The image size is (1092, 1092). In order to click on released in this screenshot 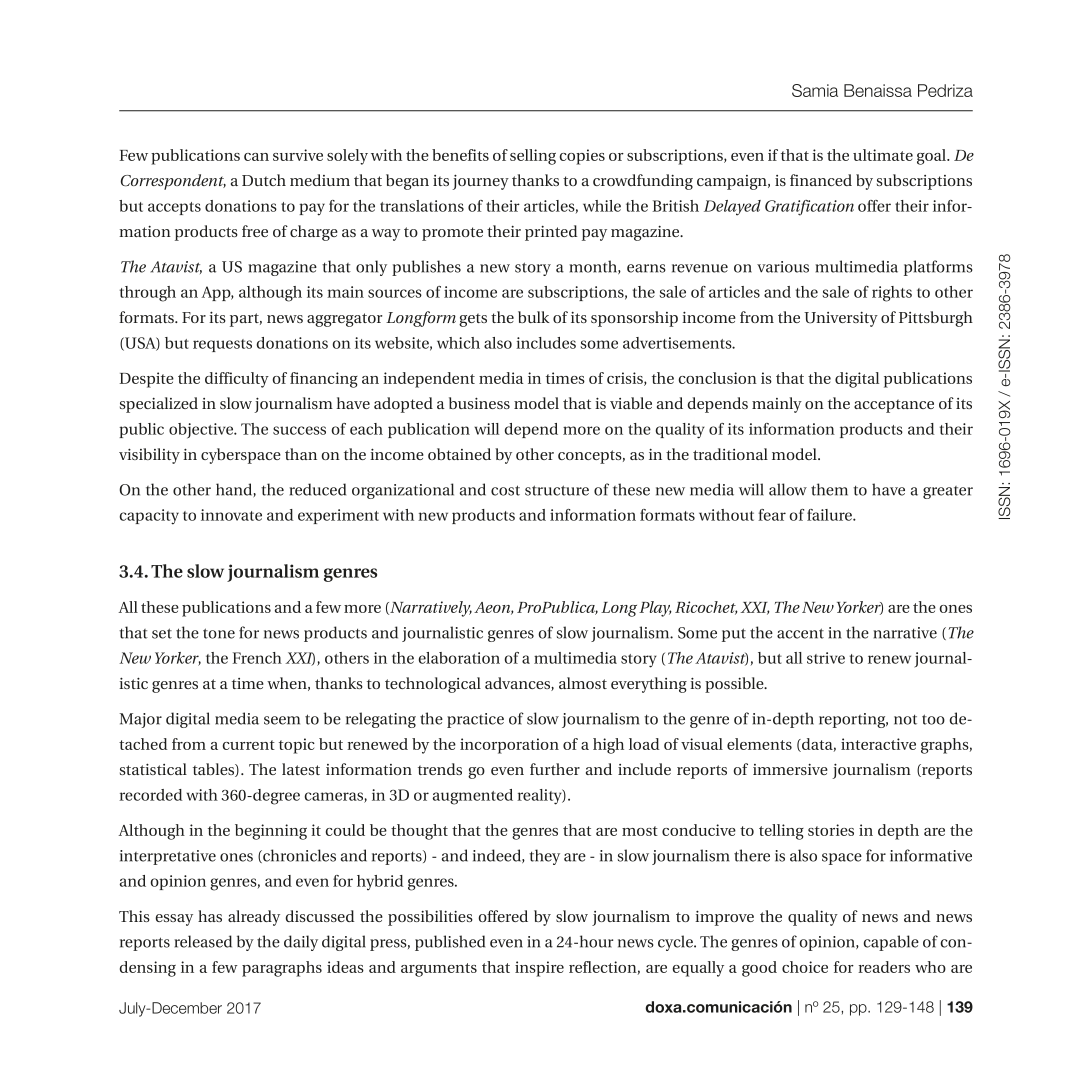, I will do `click(203, 941)`.
